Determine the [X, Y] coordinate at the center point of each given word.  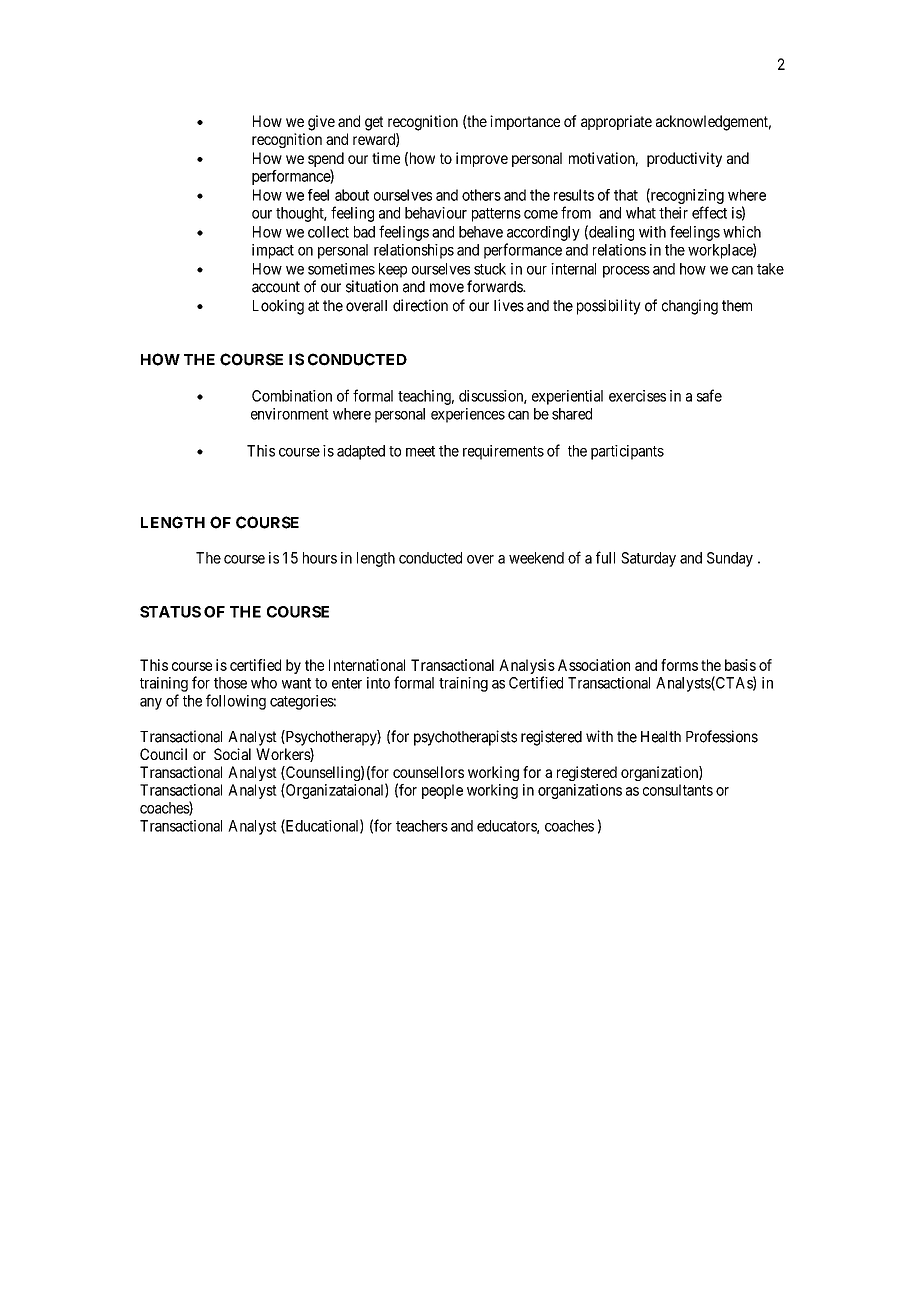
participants [627, 452]
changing [690, 307]
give [321, 123]
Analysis [527, 668]
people [442, 791]
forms [679, 665]
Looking [278, 307]
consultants [678, 790]
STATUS [170, 612]
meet [420, 451]
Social [232, 754]
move [447, 288]
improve [482, 159]
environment [290, 414]
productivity [684, 159]
